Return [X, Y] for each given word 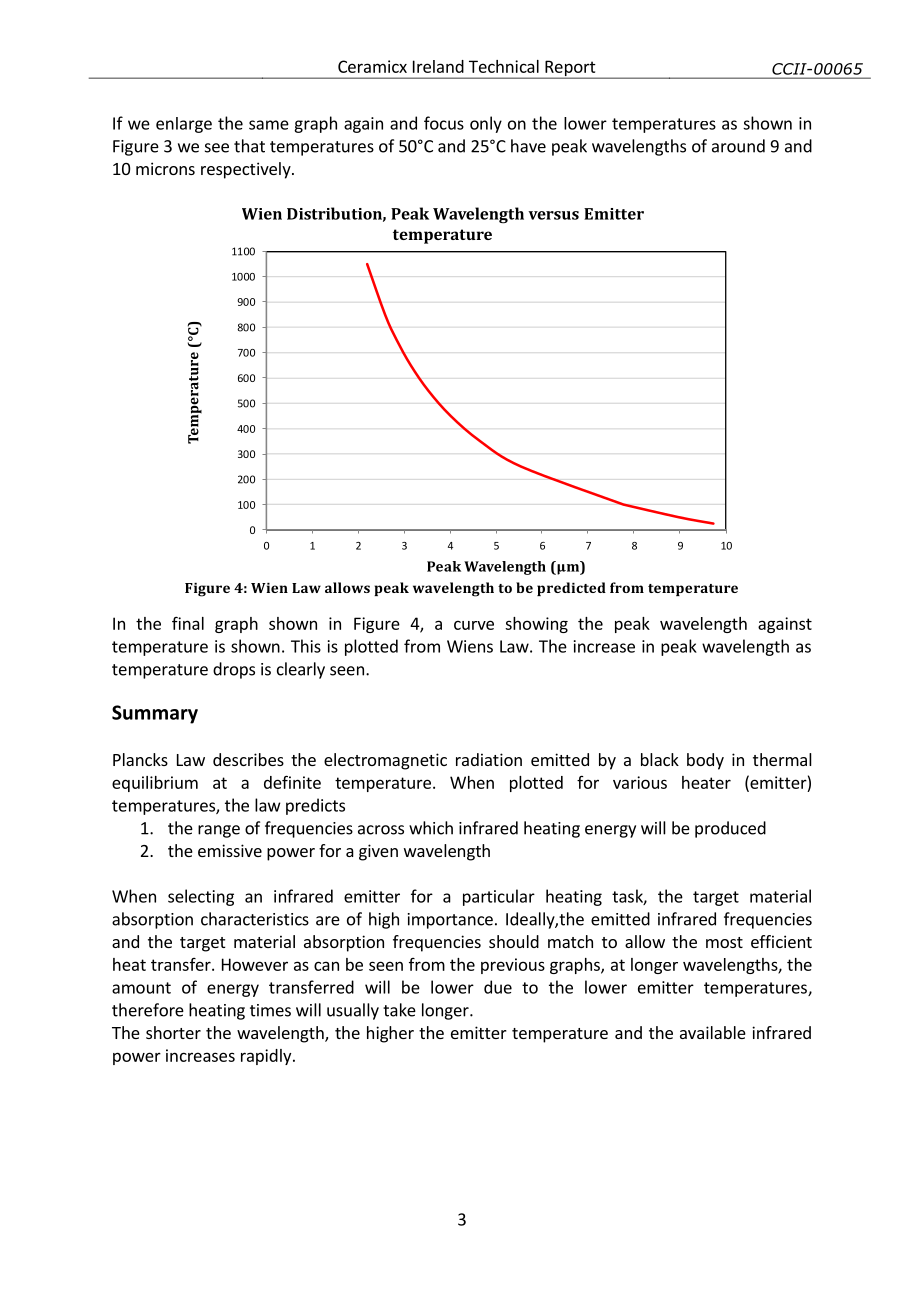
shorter [173, 1032]
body [705, 761]
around [738, 146]
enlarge [184, 125]
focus [444, 123]
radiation [489, 759]
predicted [571, 589]
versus [553, 215]
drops [234, 670]
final [188, 623]
